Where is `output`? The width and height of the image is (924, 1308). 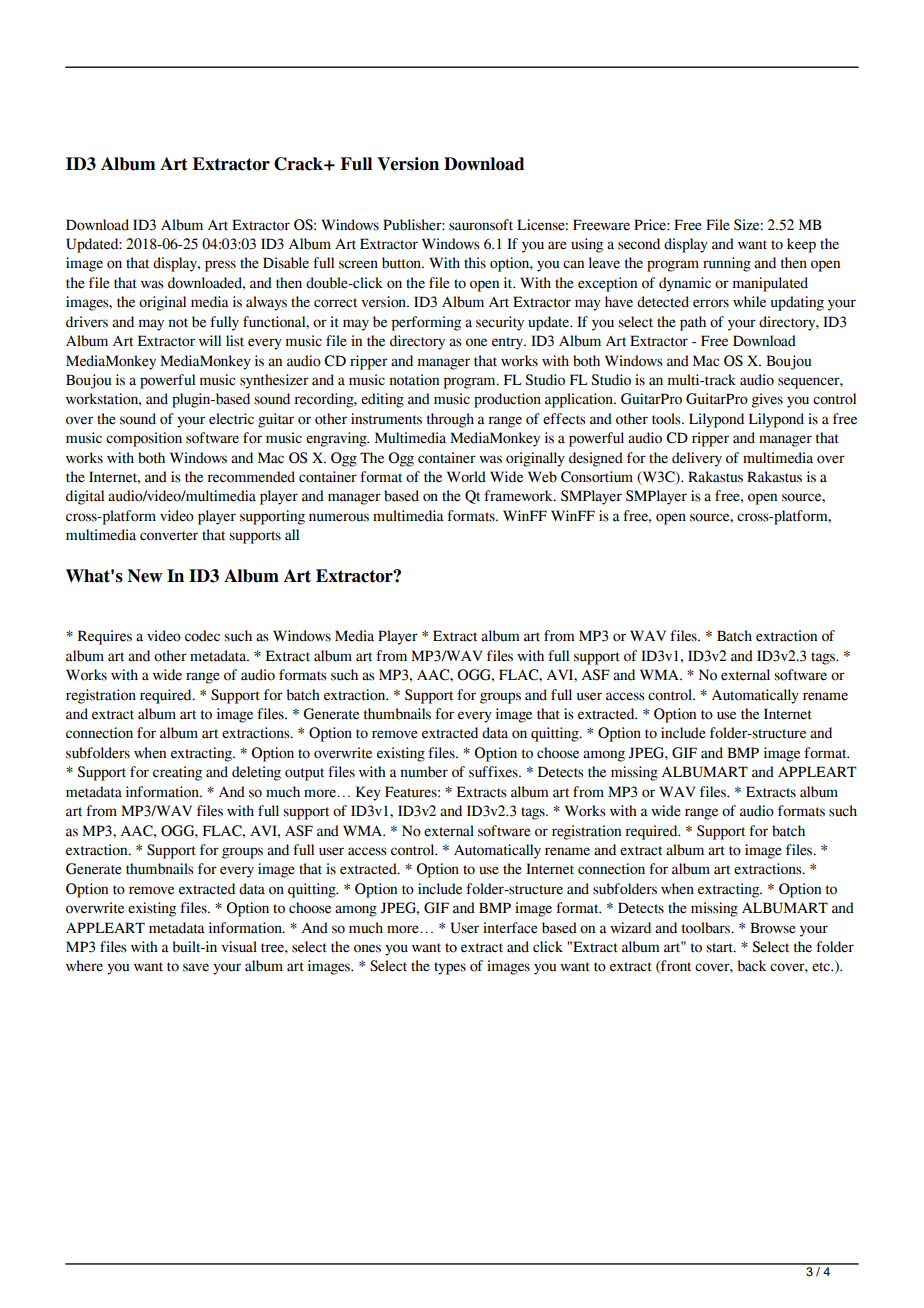 output is located at coordinates (304, 774).
